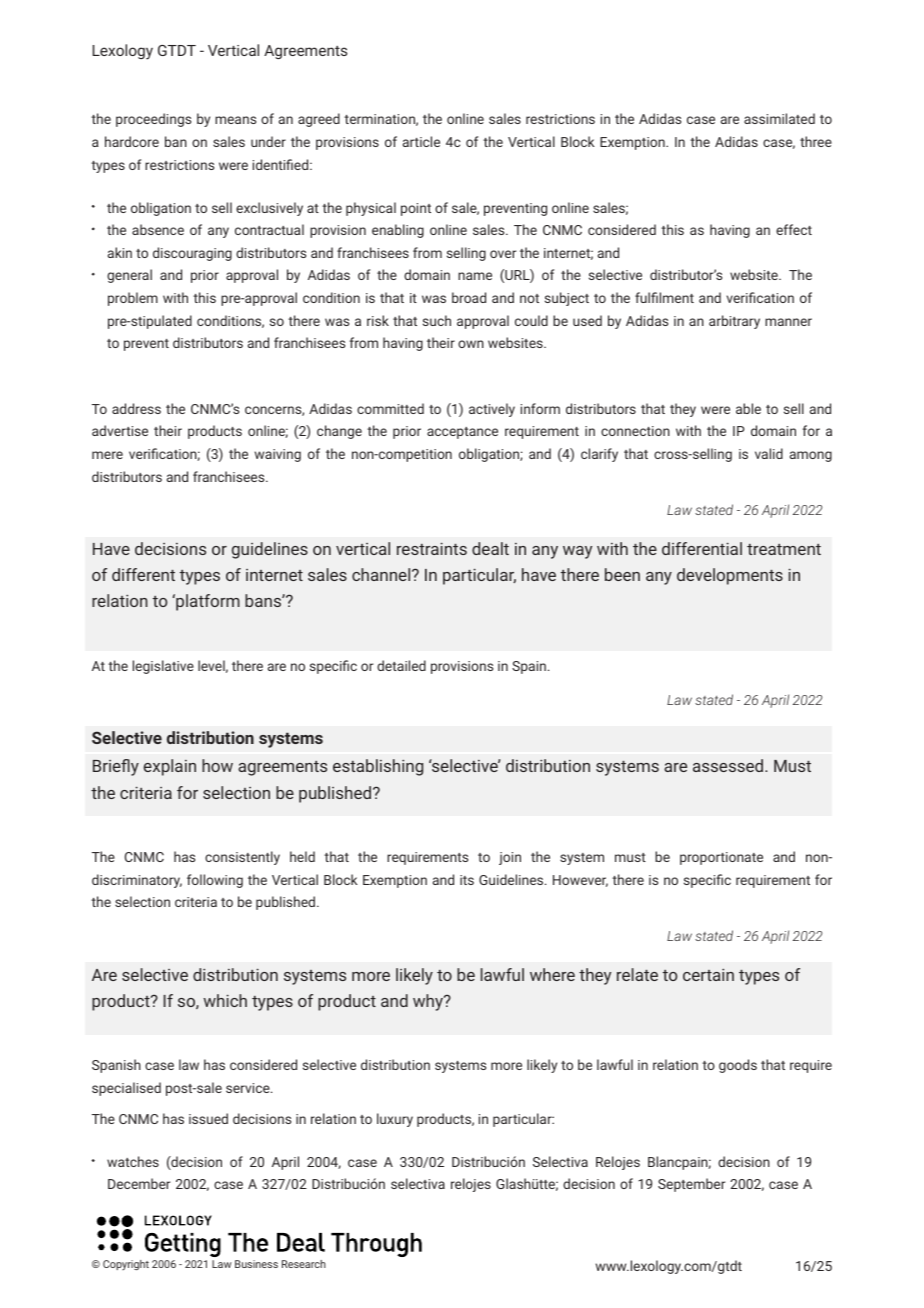  I want to click on proceedings, so click(153, 120).
